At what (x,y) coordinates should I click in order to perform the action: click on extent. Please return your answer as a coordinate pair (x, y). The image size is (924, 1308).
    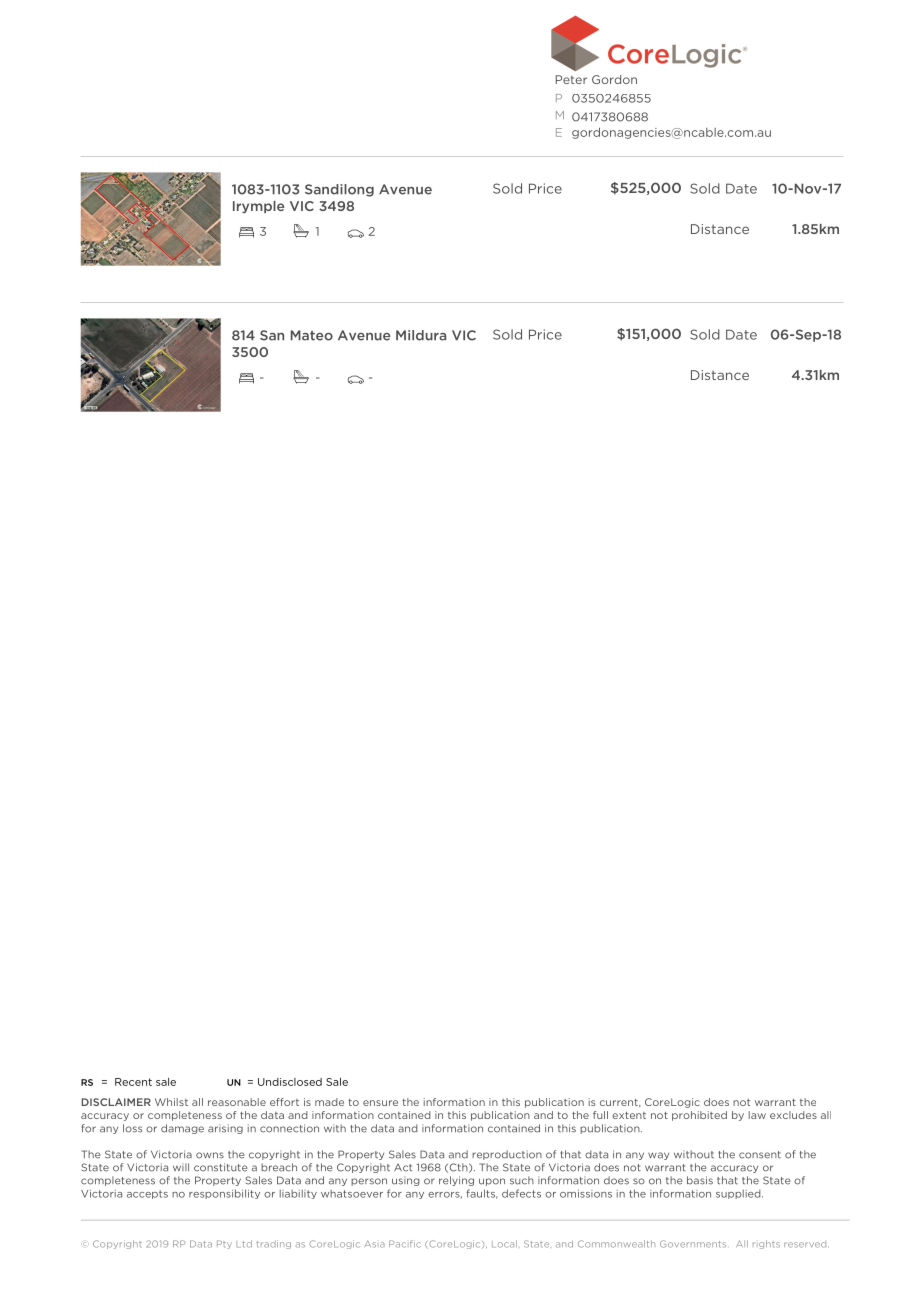
    Looking at the image, I should click on (629, 1115).
